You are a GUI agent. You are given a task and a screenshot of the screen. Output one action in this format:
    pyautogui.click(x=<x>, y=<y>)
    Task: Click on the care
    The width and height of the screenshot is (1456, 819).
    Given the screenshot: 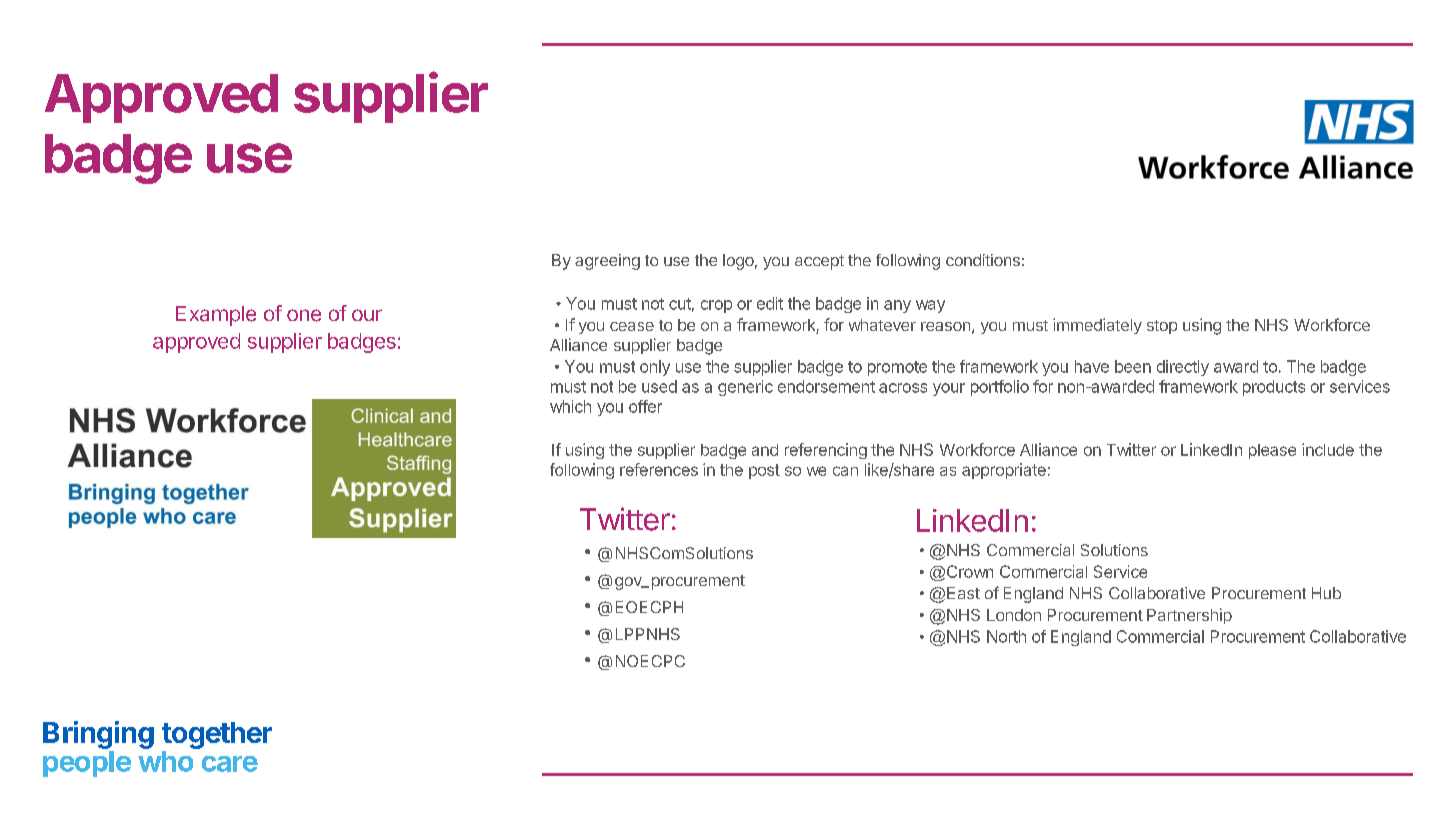 What is the action you would take?
    pyautogui.click(x=230, y=764)
